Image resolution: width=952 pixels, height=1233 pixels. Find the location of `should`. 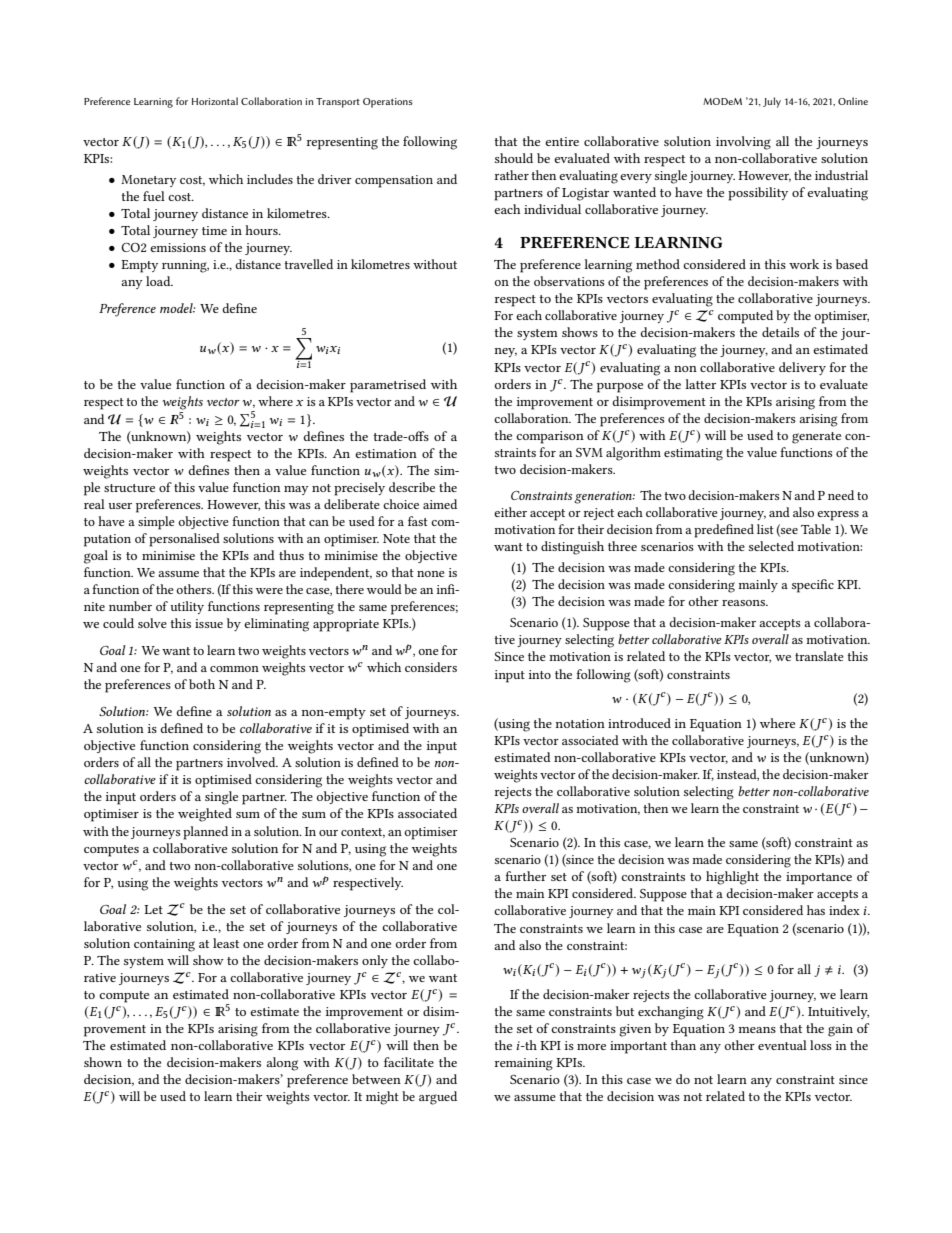

should is located at coordinates (514, 158).
